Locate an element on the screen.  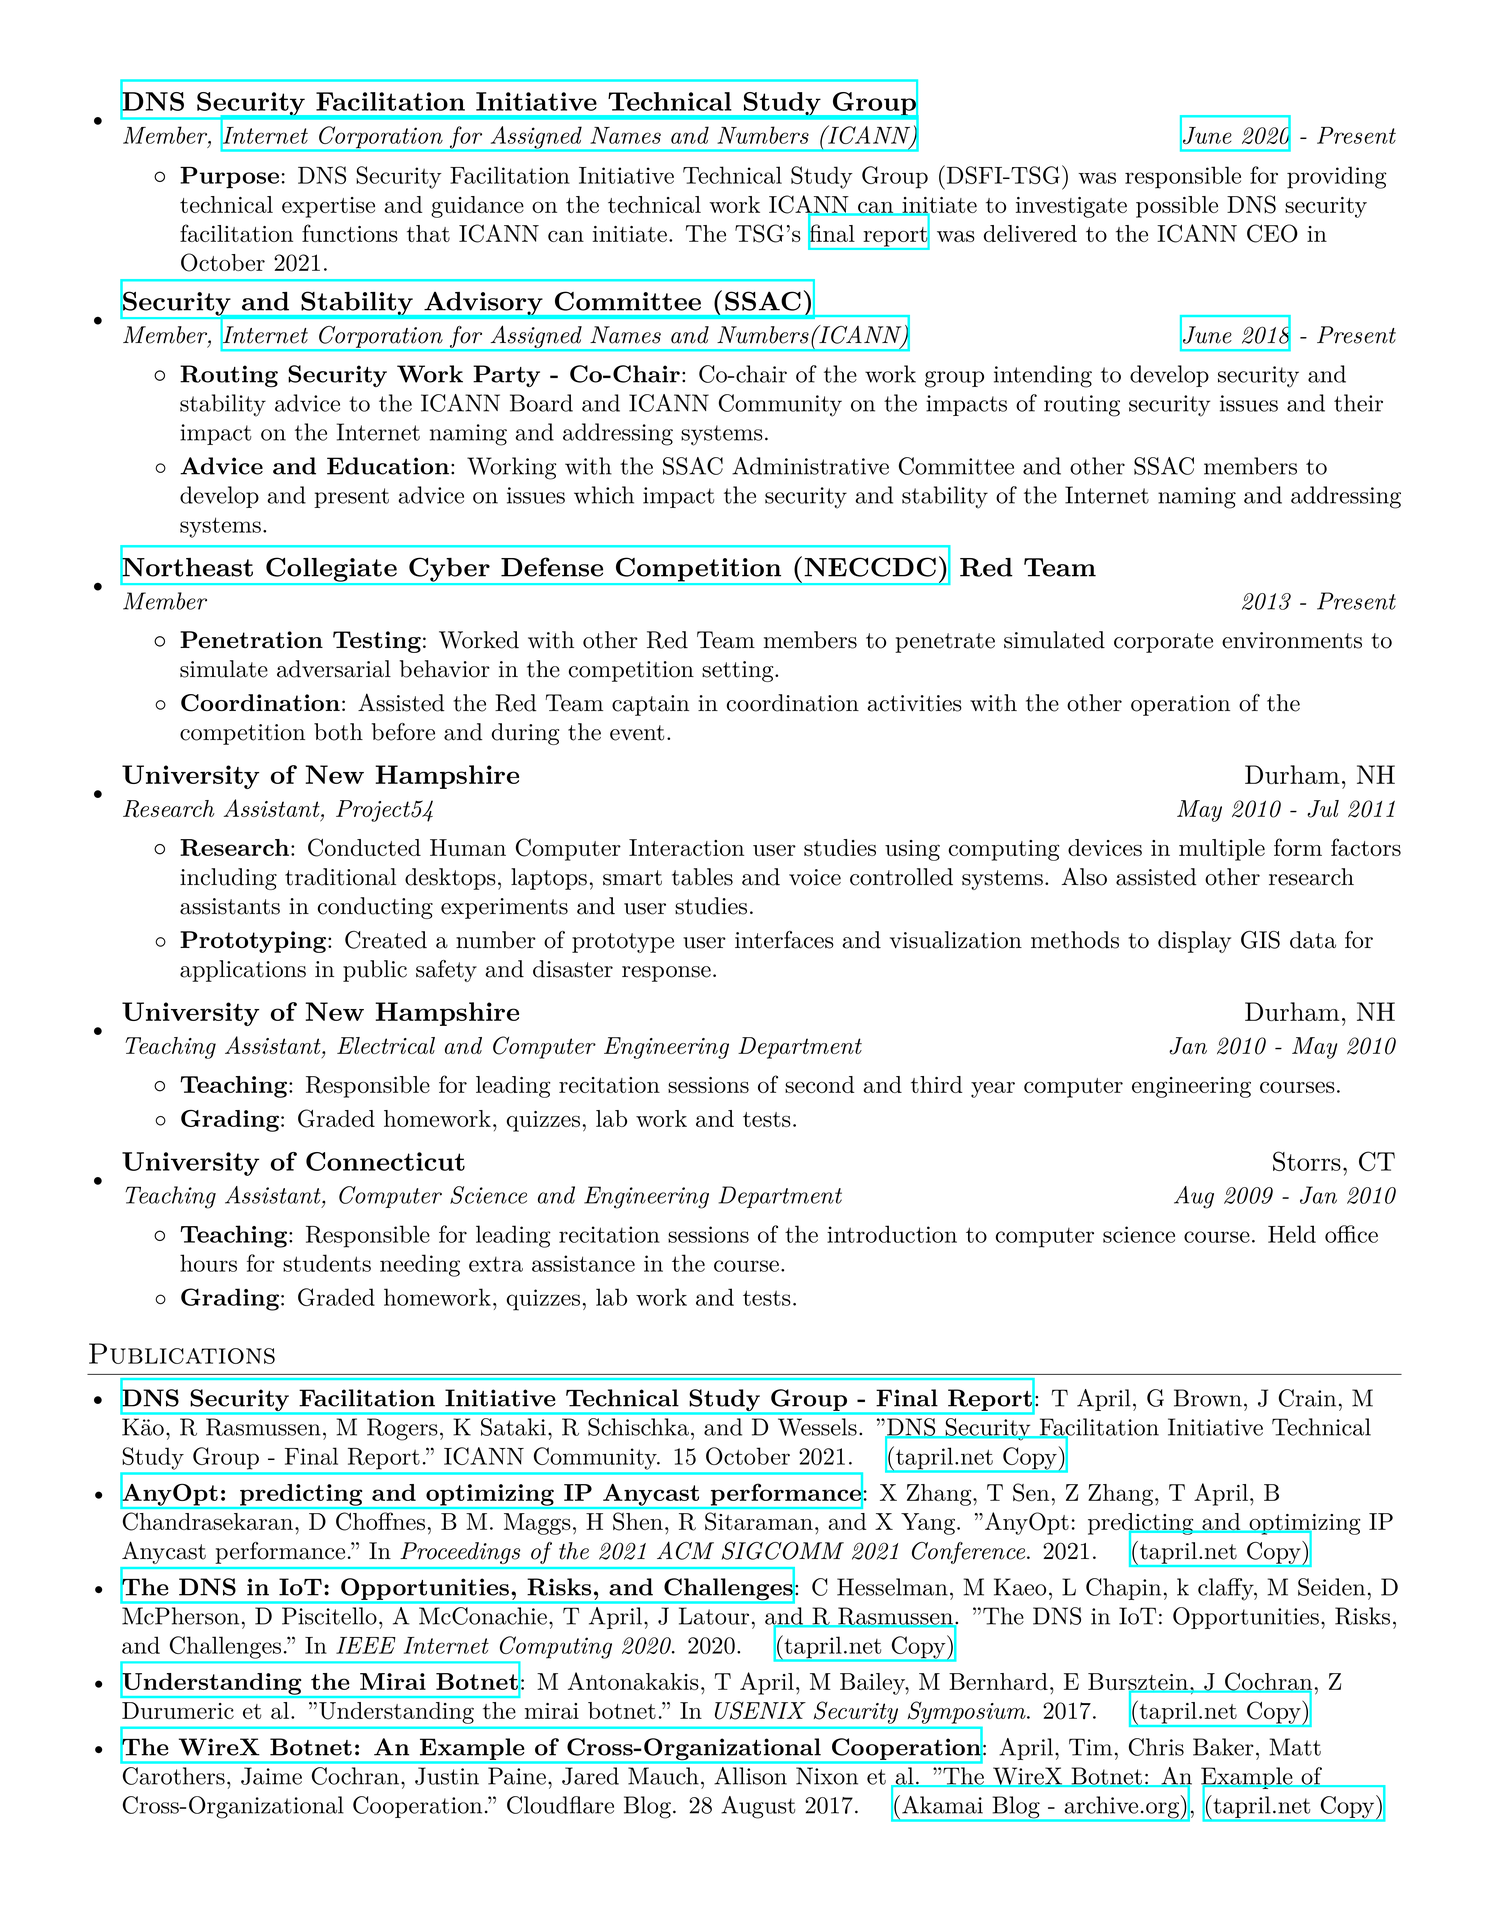
delivered is located at coordinates (1030, 233).
